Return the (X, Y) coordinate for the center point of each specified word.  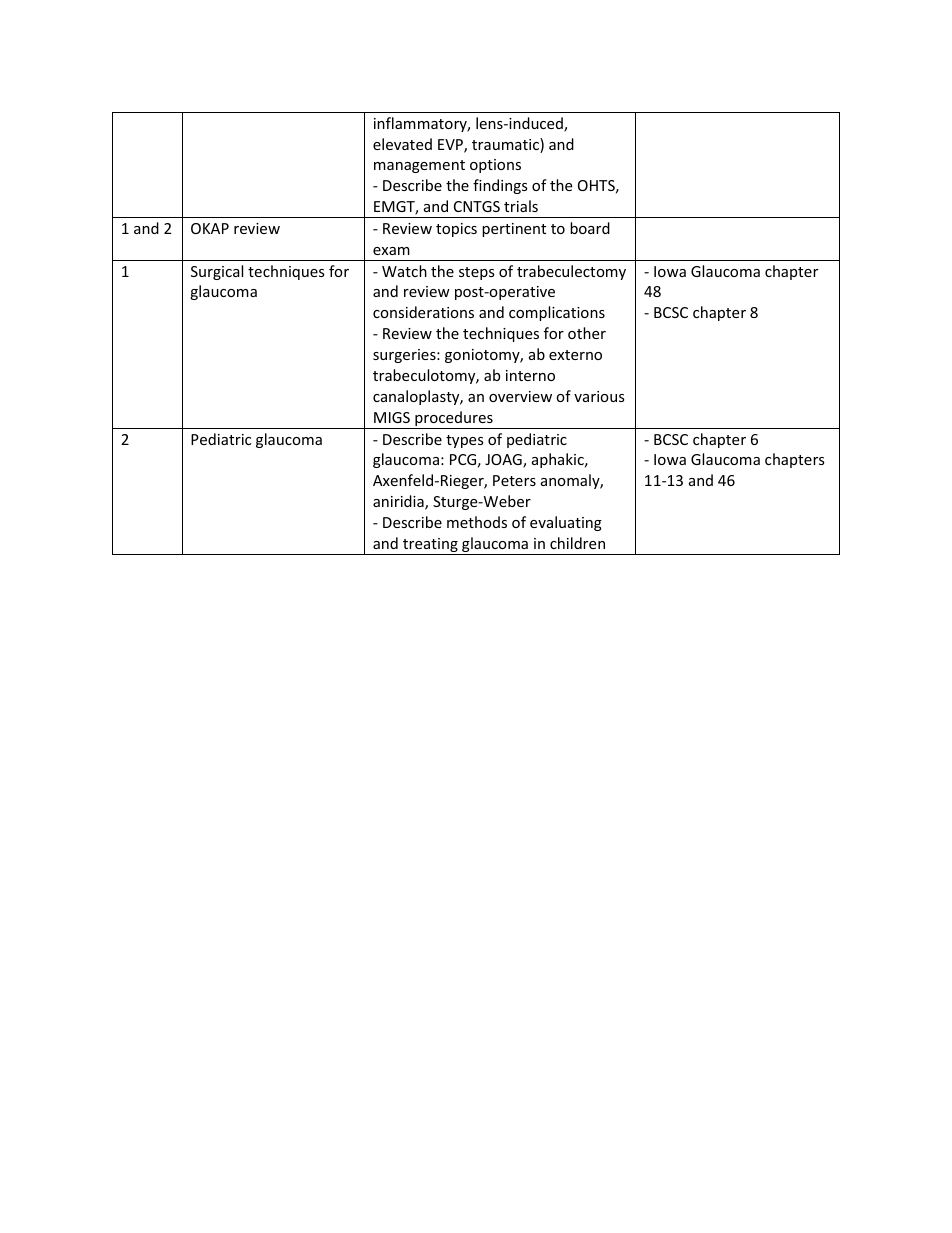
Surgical (217, 272)
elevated (402, 144)
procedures (454, 420)
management (419, 166)
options (495, 166)
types (465, 441)
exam (391, 251)
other (587, 333)
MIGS (392, 417)
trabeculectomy (571, 272)
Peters (514, 480)
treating (430, 546)
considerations (423, 312)
